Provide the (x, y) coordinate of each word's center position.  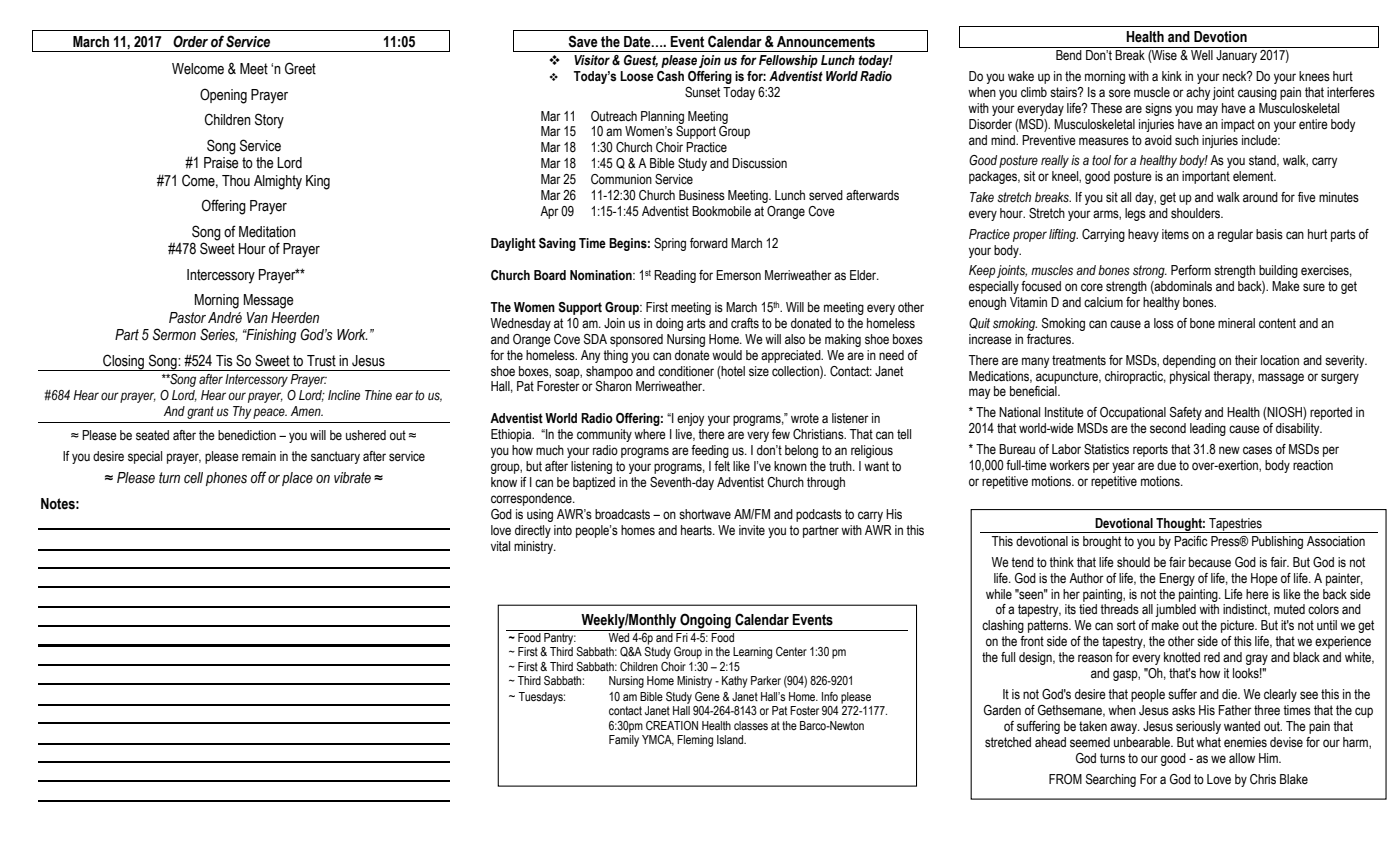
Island (731, 739)
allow (1242, 758)
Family (624, 741)
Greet (300, 68)
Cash (670, 76)
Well (1202, 55)
